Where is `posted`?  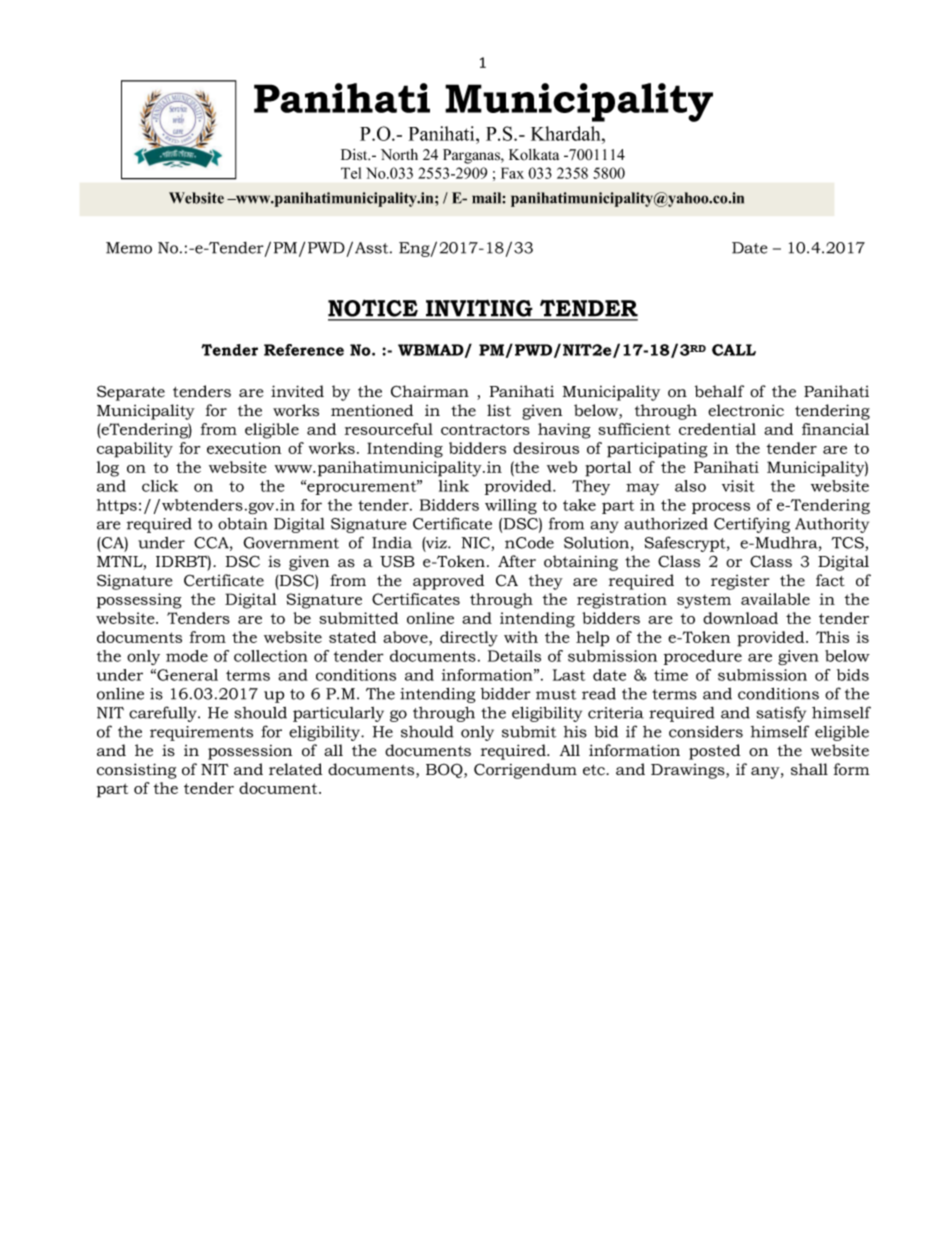
posted is located at coordinates (714, 752).
